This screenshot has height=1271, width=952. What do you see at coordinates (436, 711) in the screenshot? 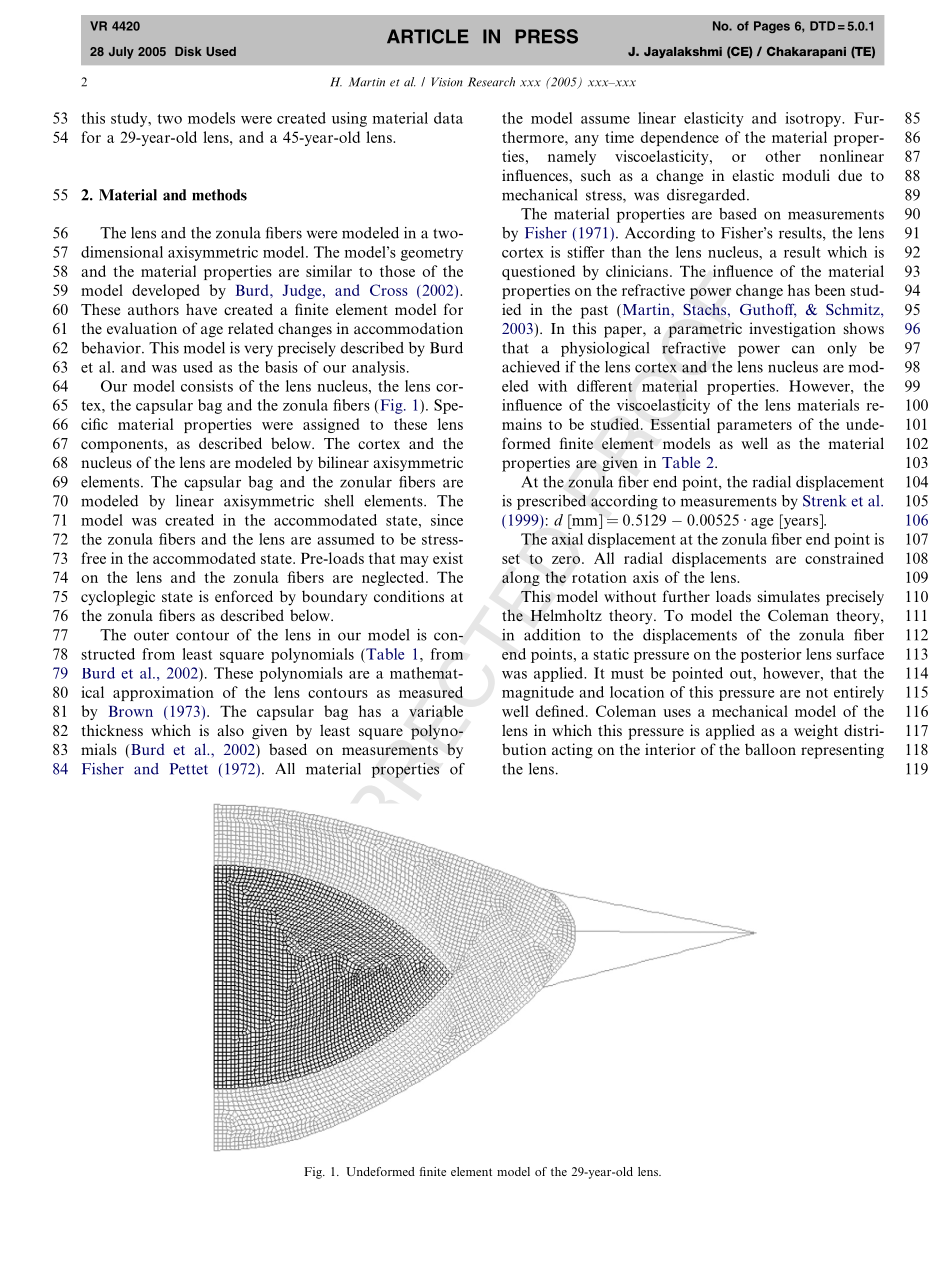
I see `variable` at bounding box center [436, 711].
